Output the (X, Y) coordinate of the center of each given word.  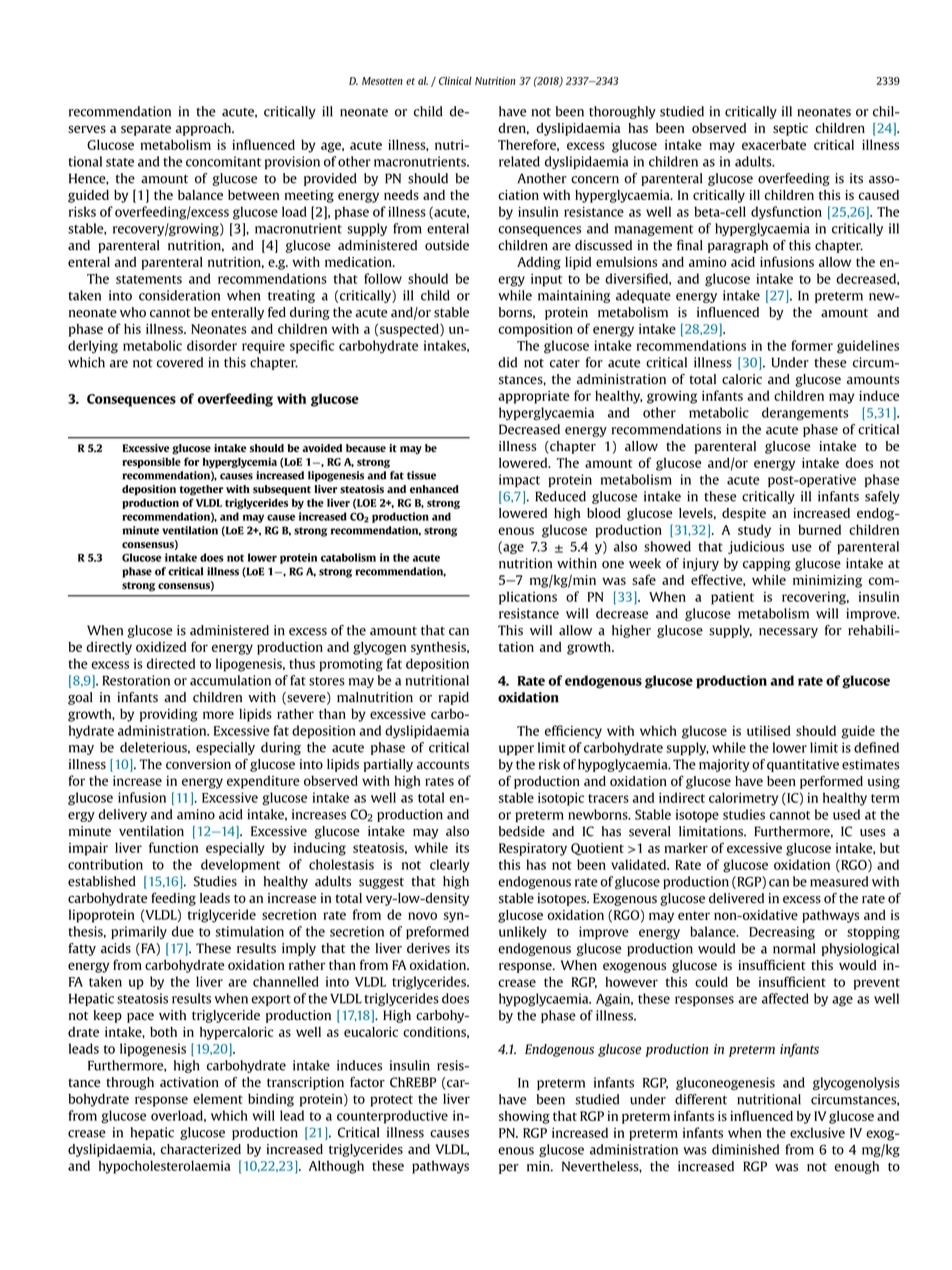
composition (535, 330)
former (812, 345)
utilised (769, 730)
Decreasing (782, 933)
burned (819, 529)
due (183, 931)
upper (516, 750)
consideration (179, 295)
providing (169, 715)
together (201, 490)
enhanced (434, 489)
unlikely (523, 933)
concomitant (223, 161)
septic (790, 129)
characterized (201, 1149)
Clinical (455, 80)
